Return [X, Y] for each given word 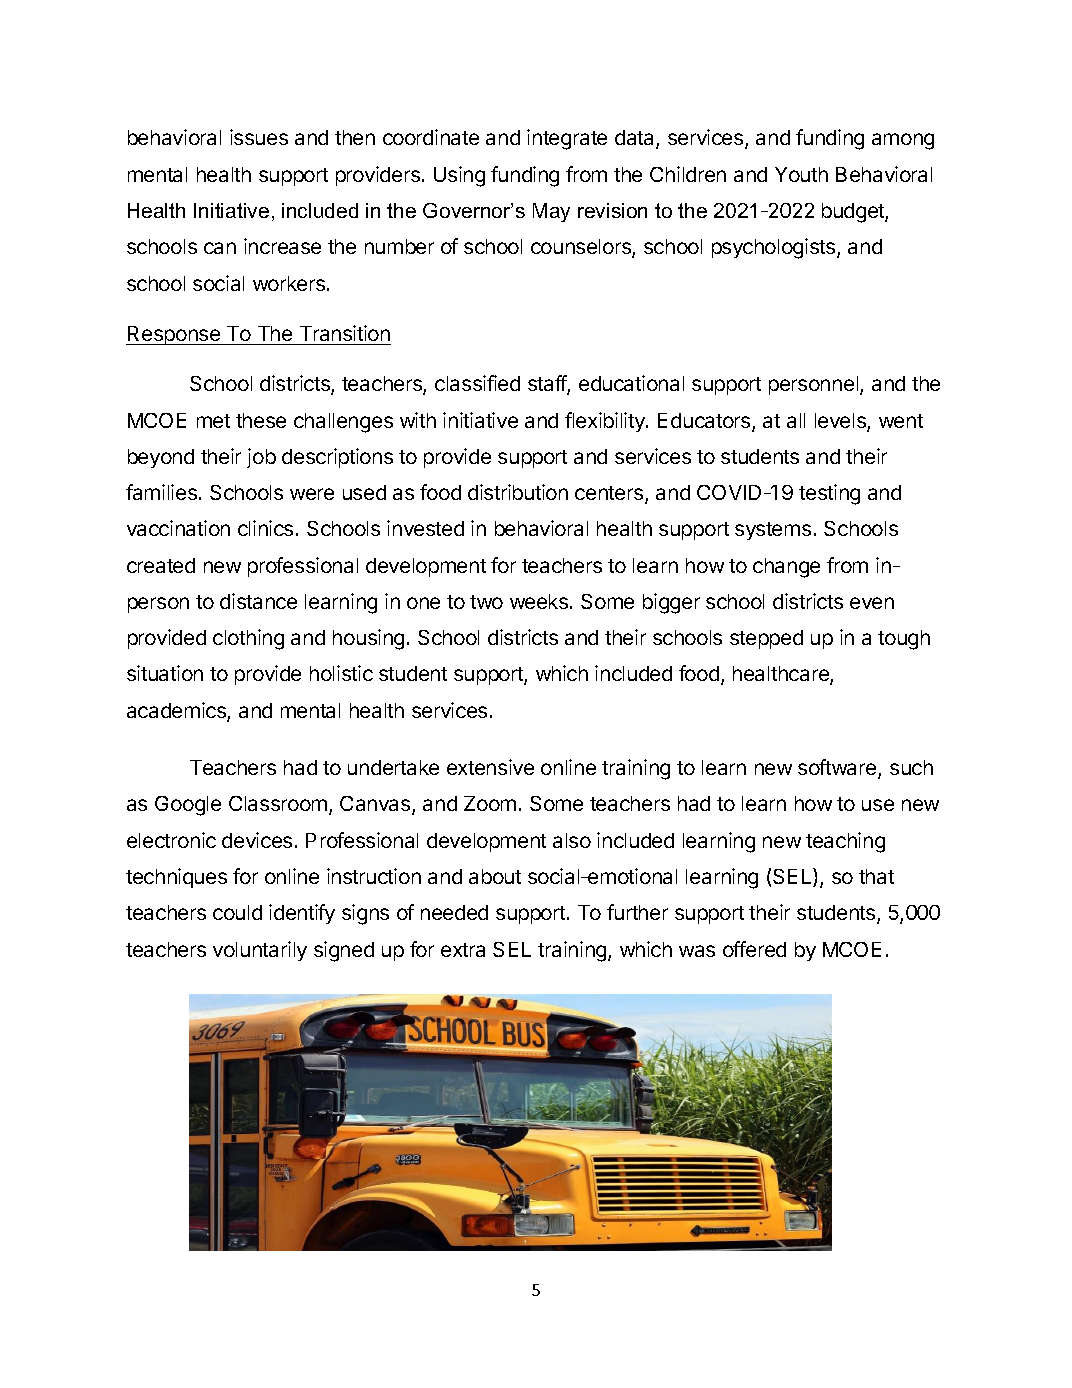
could [237, 912]
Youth [801, 174]
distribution [518, 492]
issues [259, 137]
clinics [265, 528]
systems [773, 531]
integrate [567, 139]
